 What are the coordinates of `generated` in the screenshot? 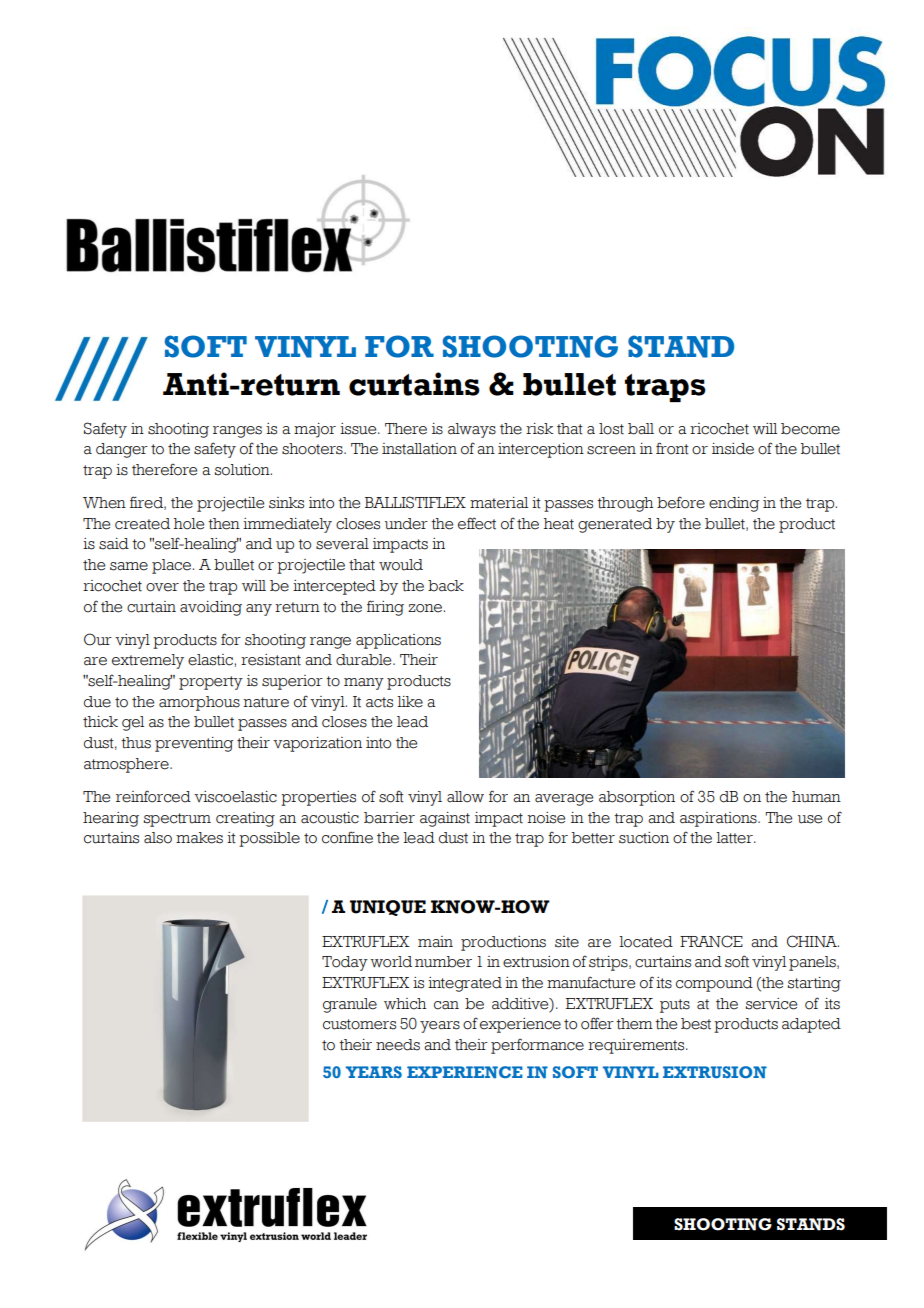 It's located at (615, 525).
